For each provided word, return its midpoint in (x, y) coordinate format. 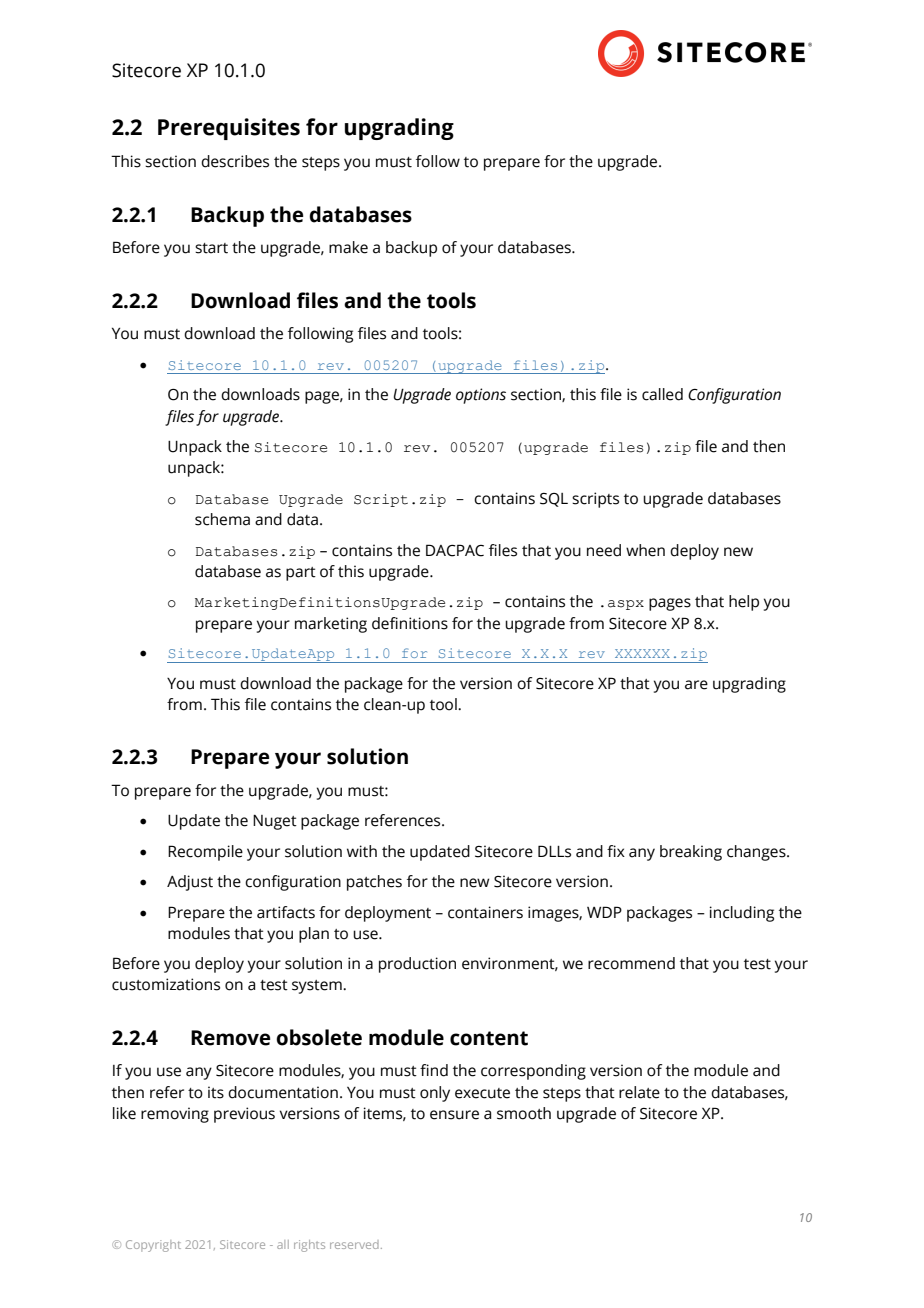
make (348, 247)
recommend (631, 963)
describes (235, 161)
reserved (354, 1244)
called (662, 394)
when (645, 550)
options (481, 396)
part (301, 574)
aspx (626, 605)
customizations (166, 984)
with (362, 851)
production (417, 965)
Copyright (153, 1246)
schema (222, 519)
